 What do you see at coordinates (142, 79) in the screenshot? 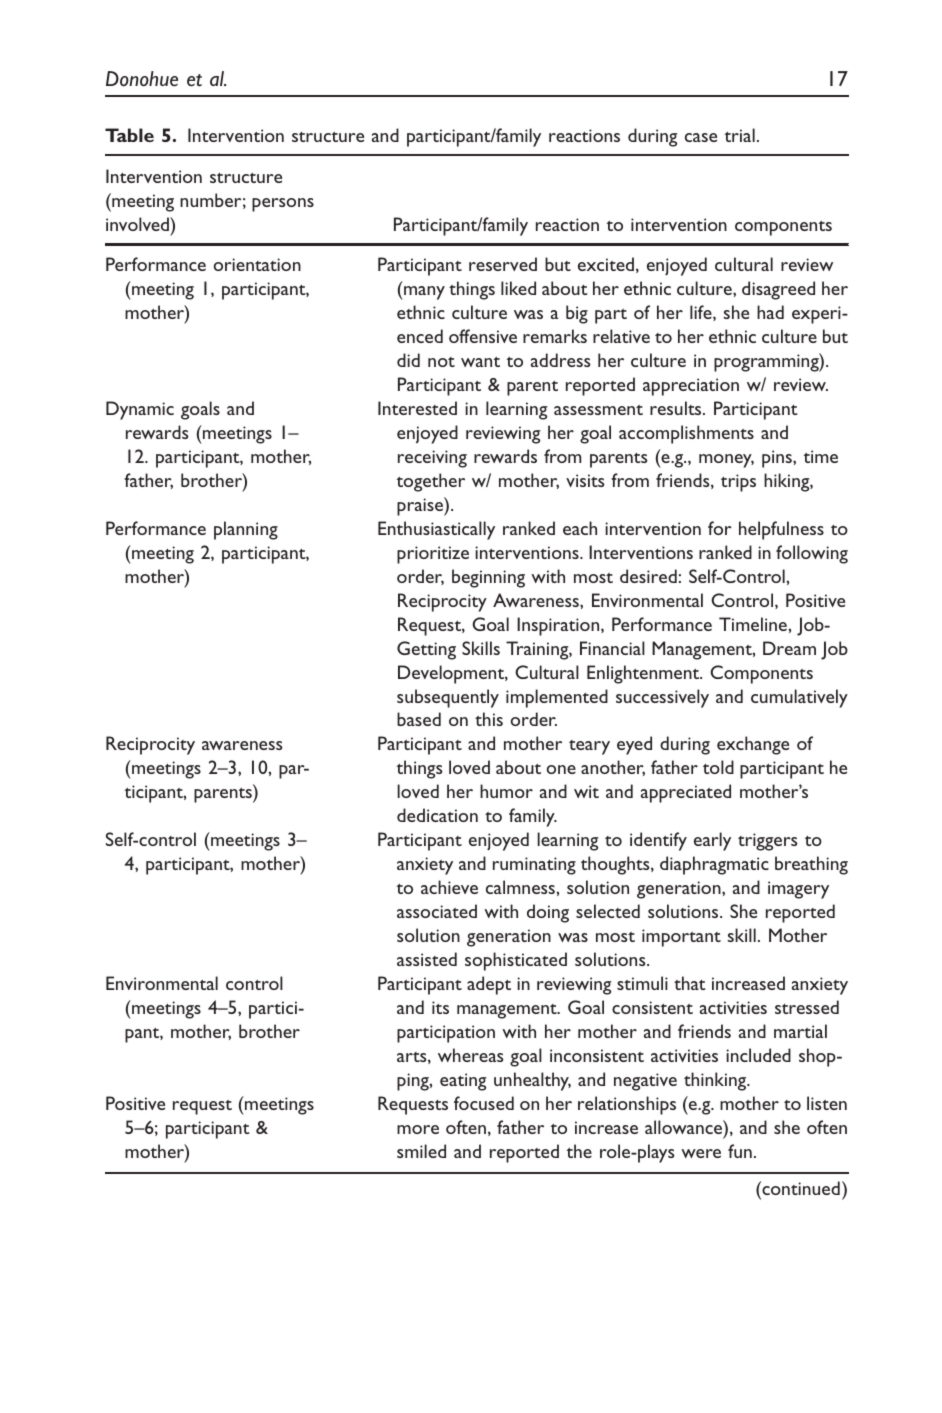
I see `Donohue` at bounding box center [142, 79].
